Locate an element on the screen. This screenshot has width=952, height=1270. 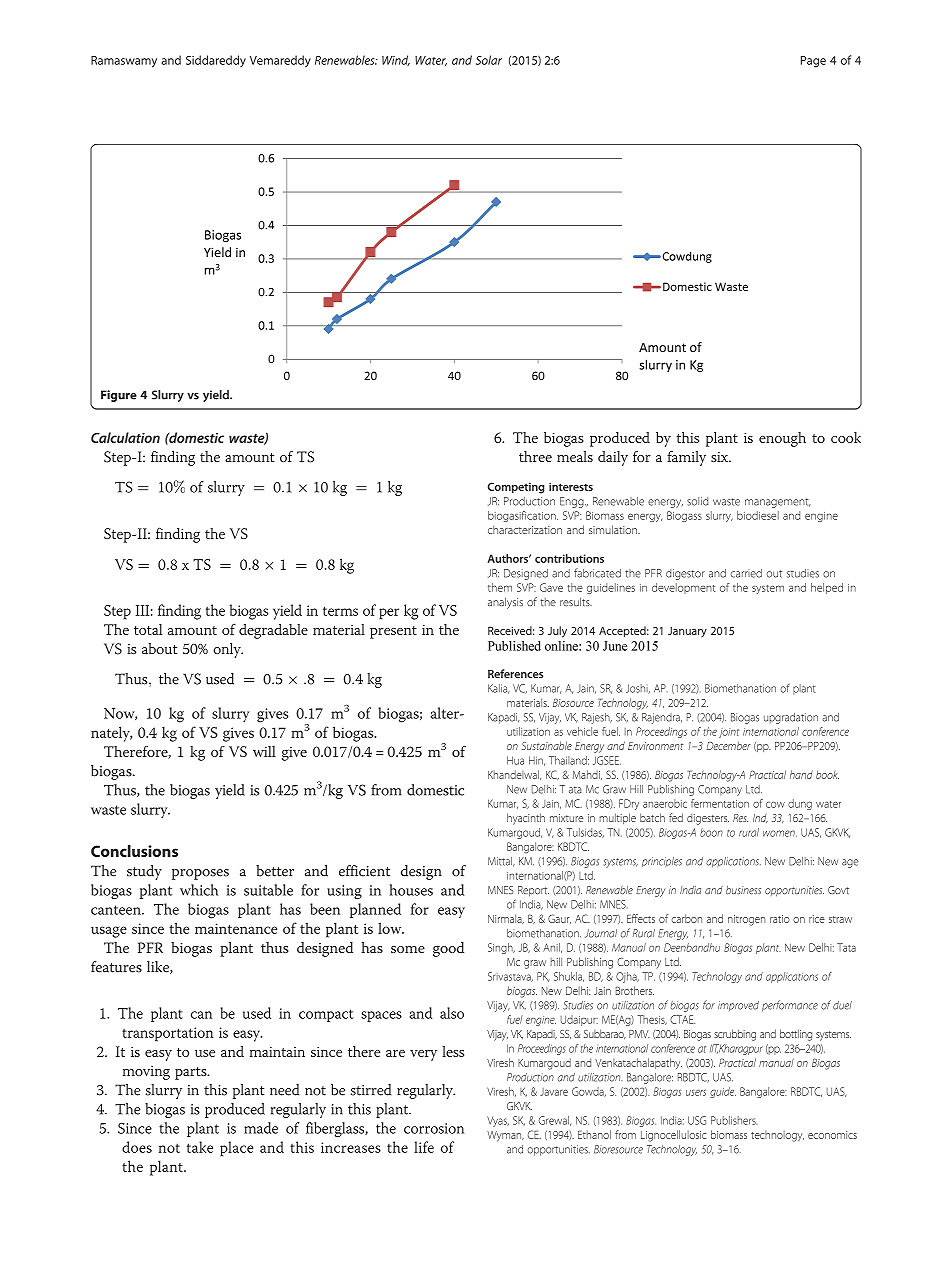
Solar is located at coordinates (489, 60).
